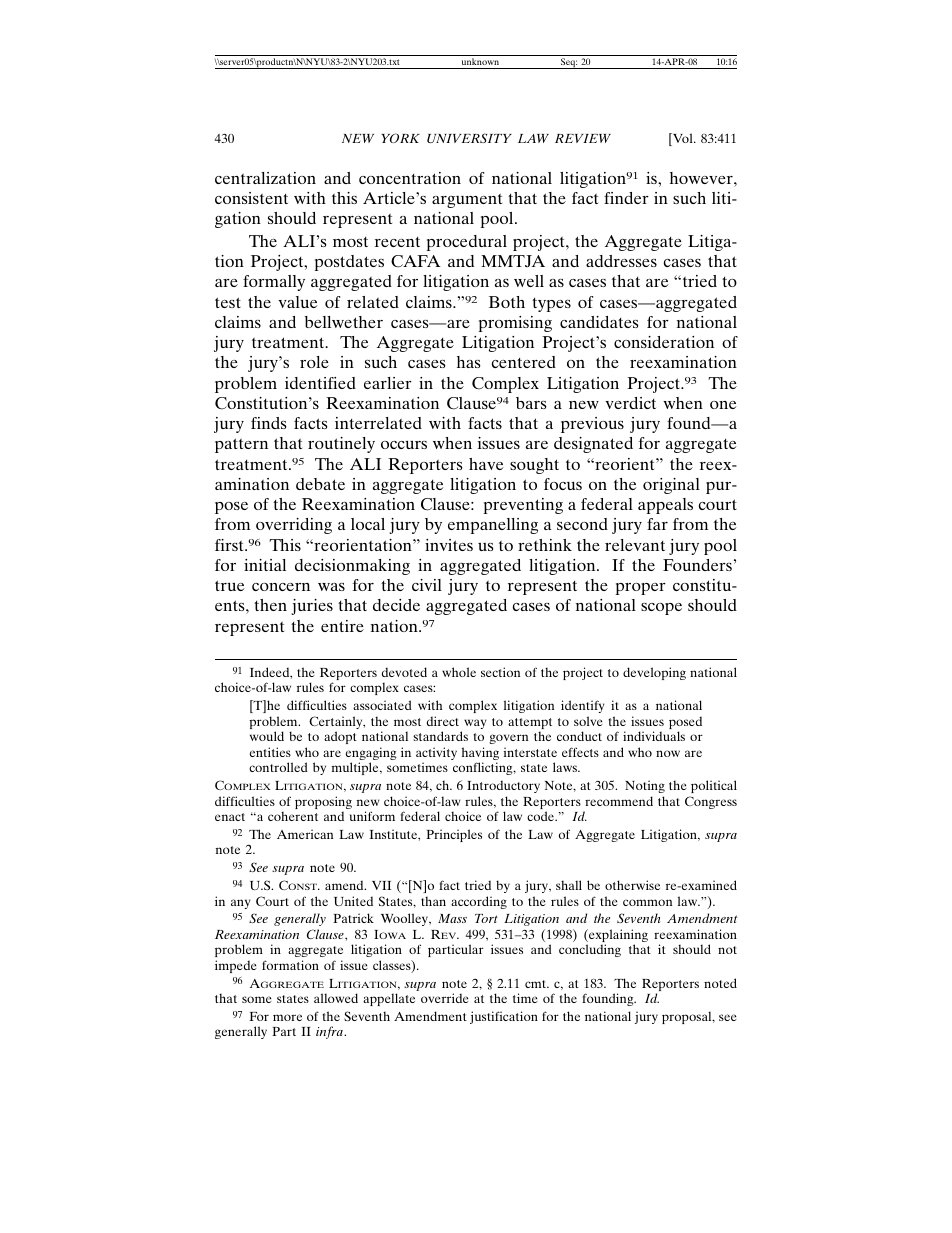 Image resolution: width=952 pixels, height=1233 pixels. I want to click on has, so click(469, 362).
